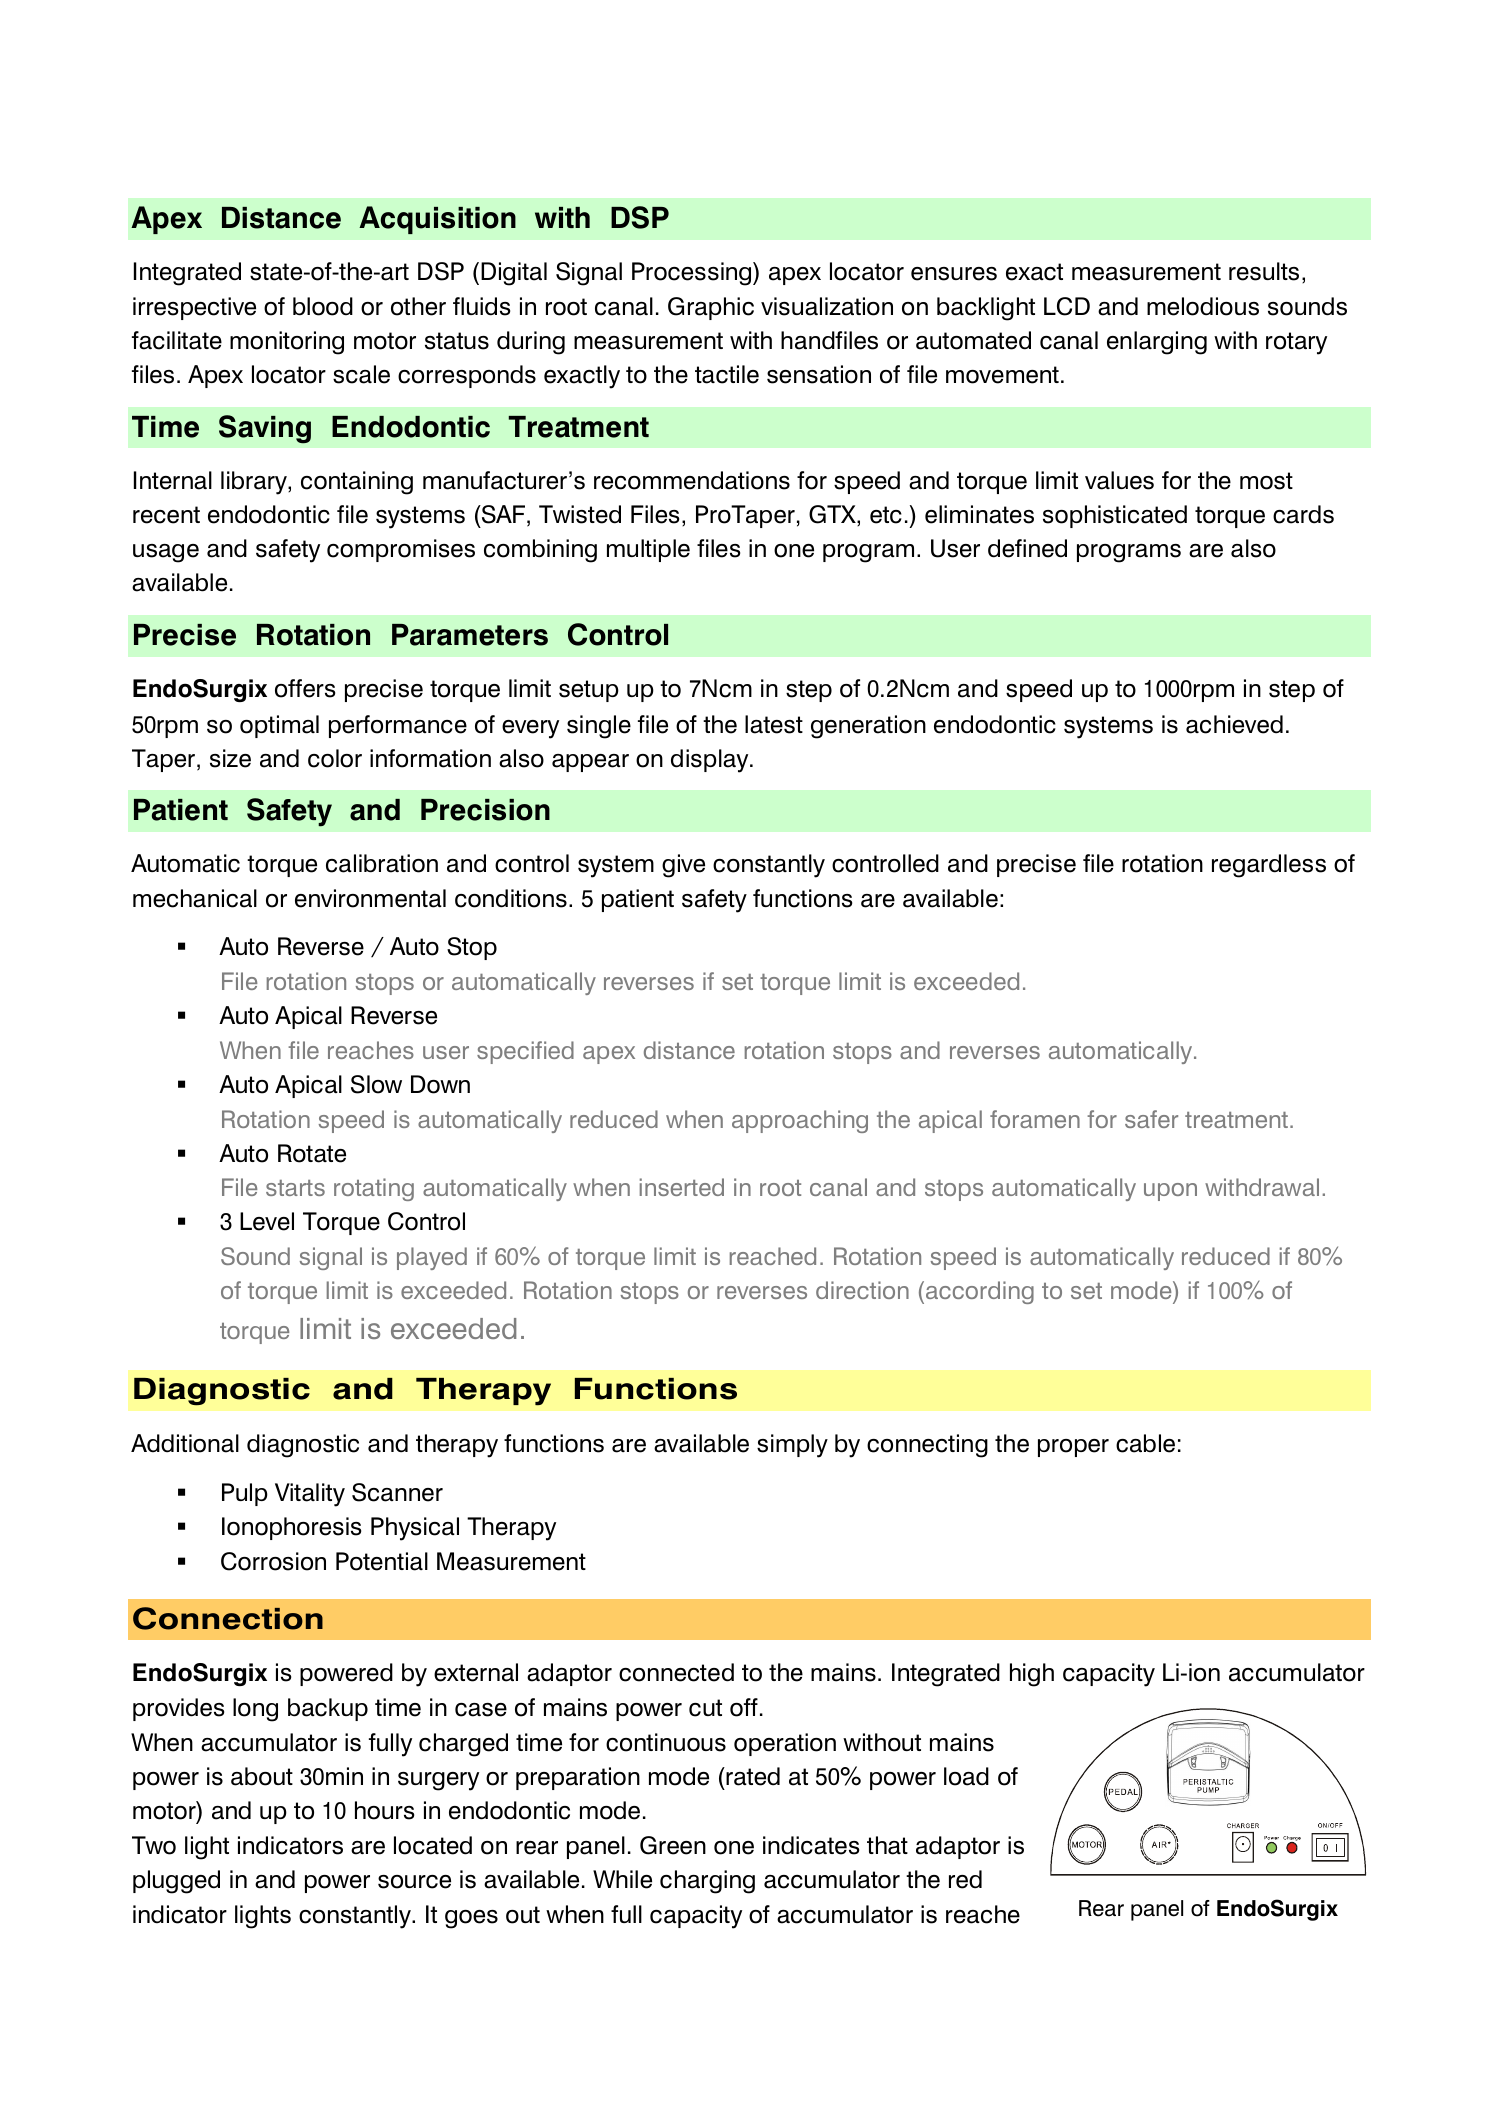 The width and height of the screenshot is (1497, 2118). I want to click on color, so click(335, 758).
